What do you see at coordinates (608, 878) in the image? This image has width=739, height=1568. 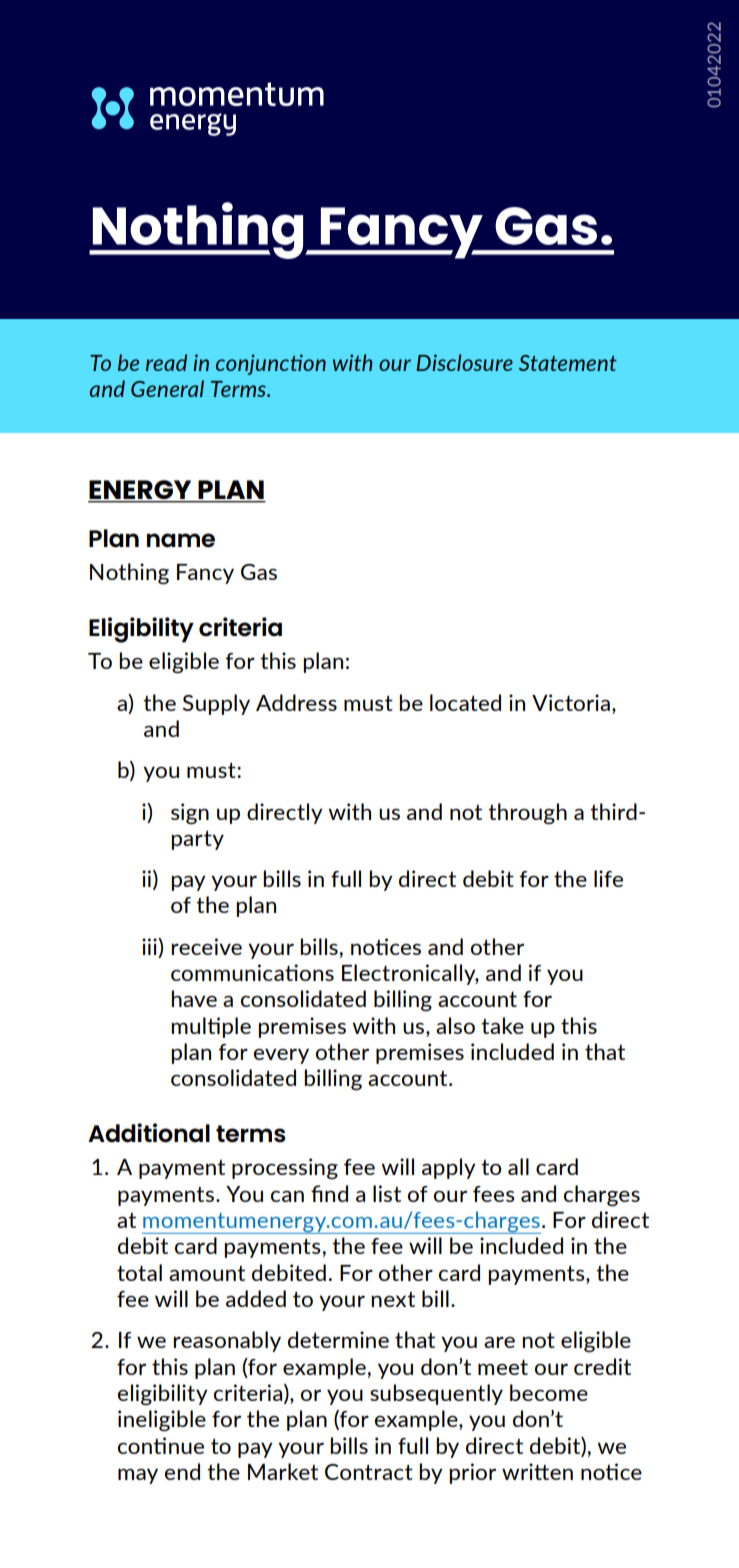 I see `life` at bounding box center [608, 878].
